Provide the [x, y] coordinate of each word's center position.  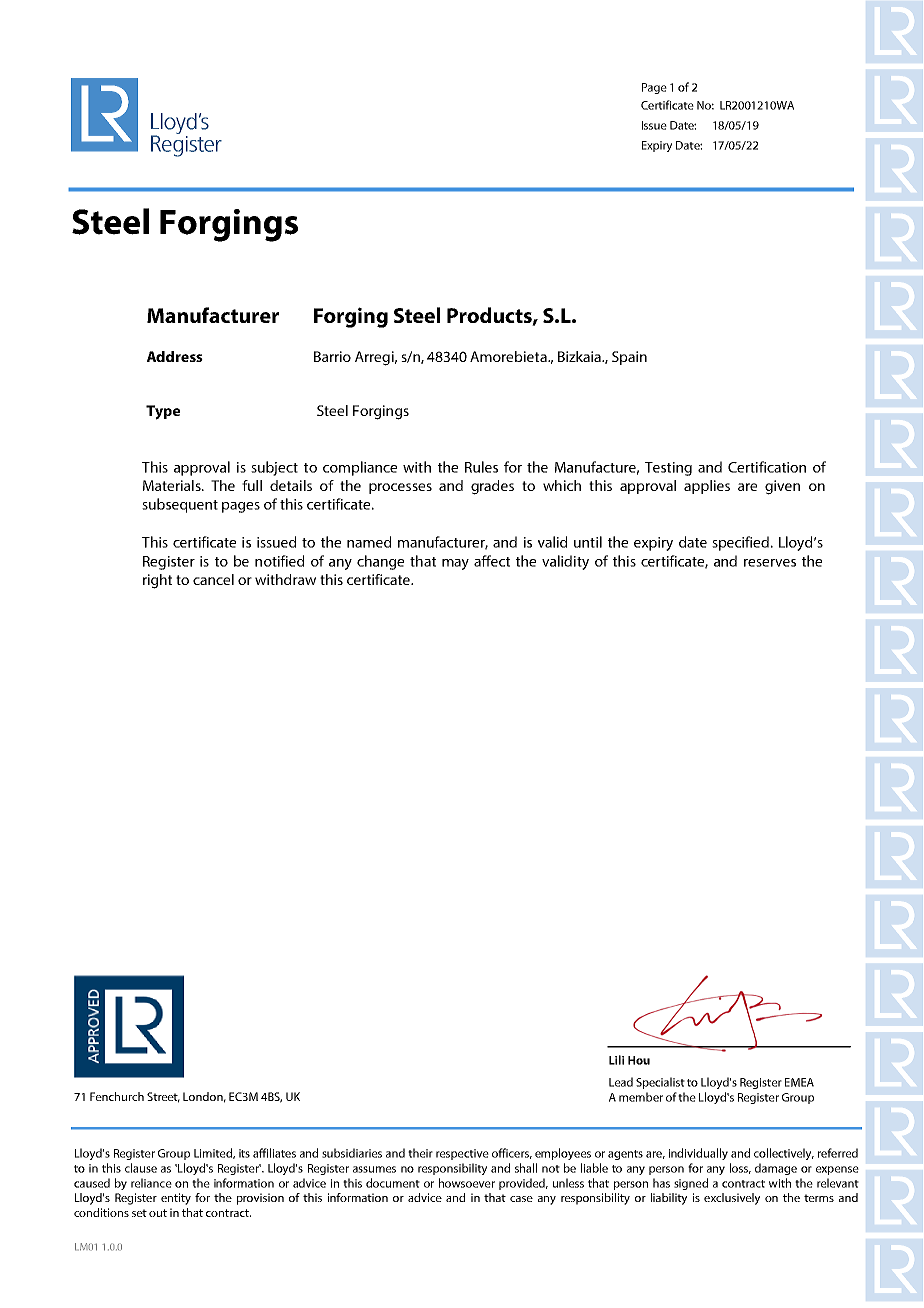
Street [163, 1097]
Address [175, 356]
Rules [481, 467]
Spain [629, 358]
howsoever [467, 1183]
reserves [770, 563]
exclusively [732, 1199]
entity [176, 1199]
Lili [616, 1060]
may [455, 564]
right [157, 581]
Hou [639, 1060]
